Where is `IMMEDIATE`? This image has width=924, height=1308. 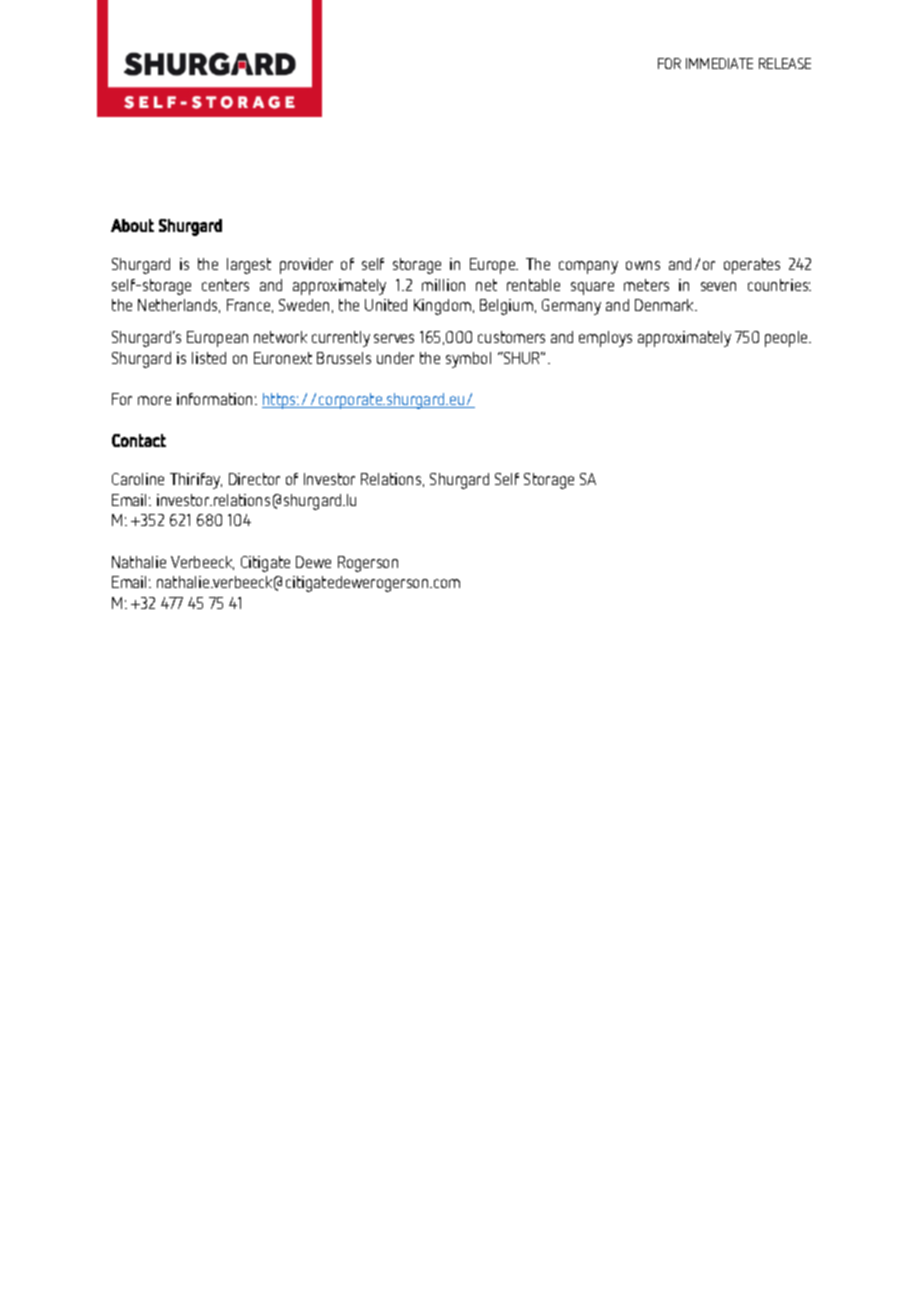
IMMEDIATE is located at coordinates (719, 63).
